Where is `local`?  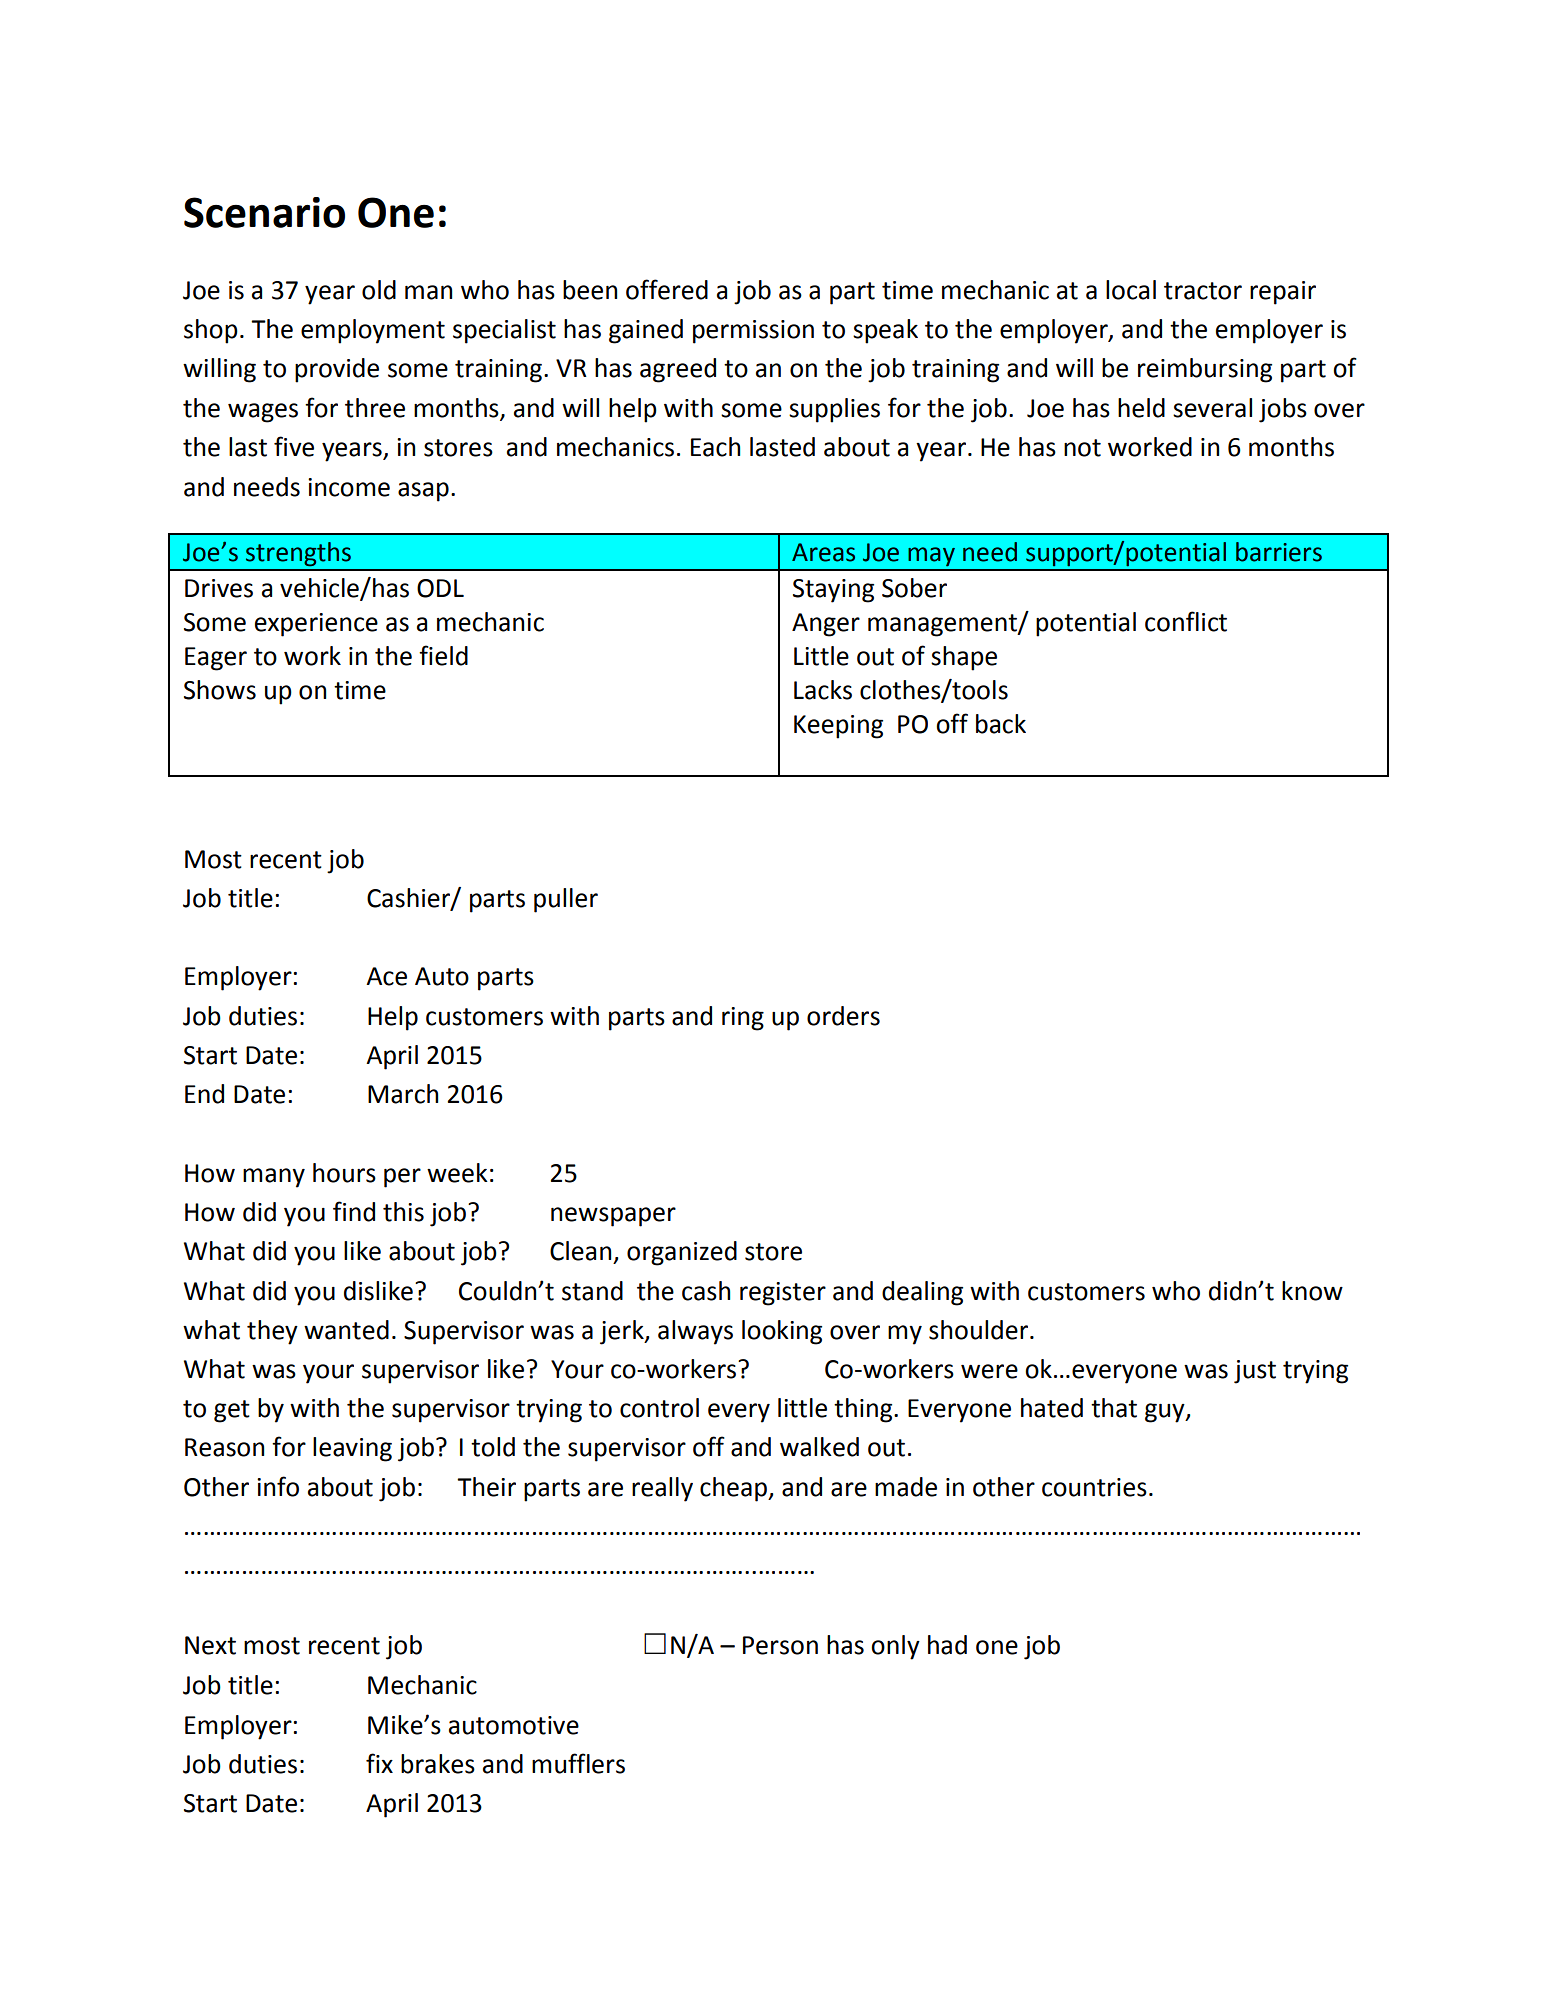
local is located at coordinates (1131, 290).
